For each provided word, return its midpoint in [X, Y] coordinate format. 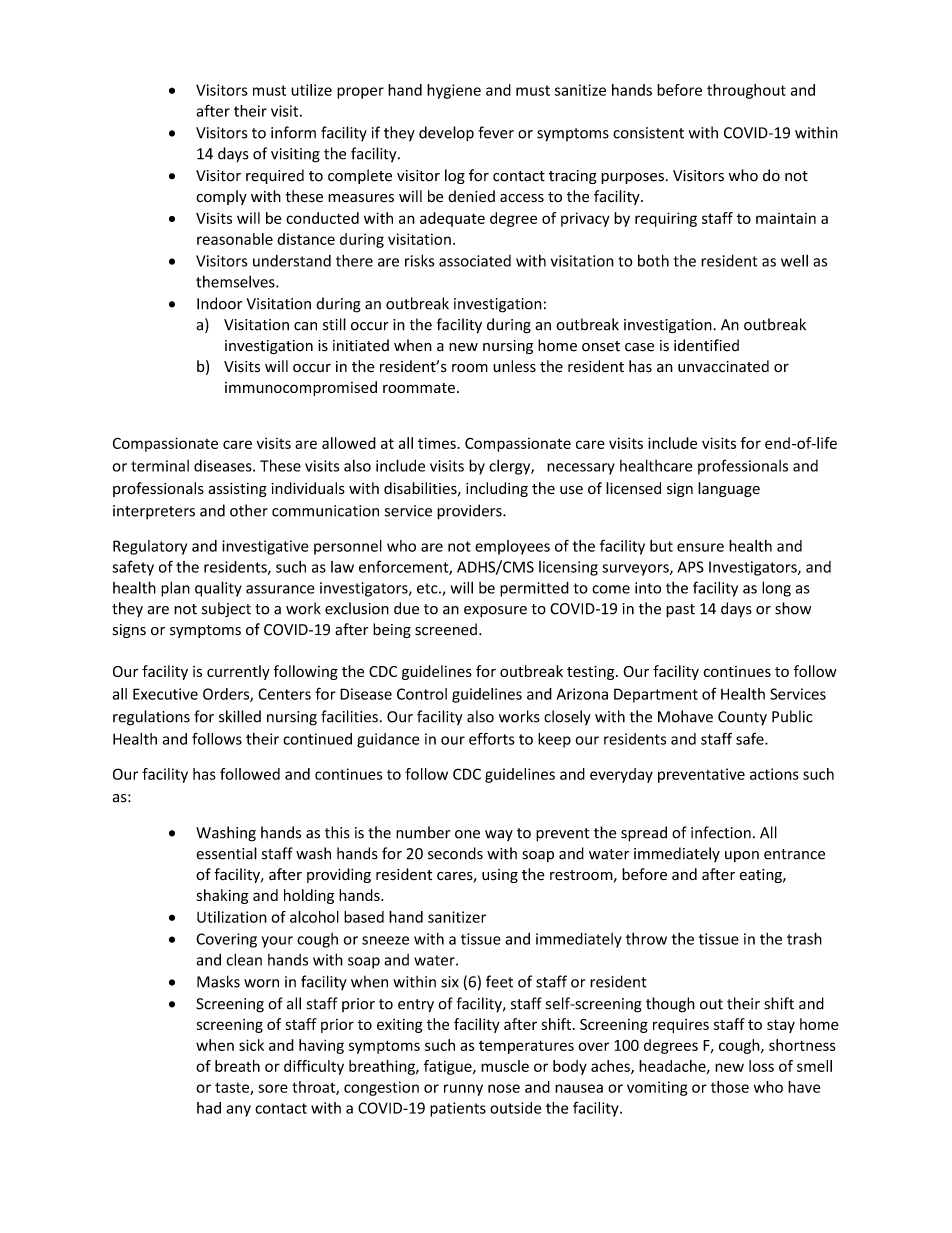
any [238, 1111]
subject [226, 610]
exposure [495, 611]
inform [293, 132]
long [776, 589]
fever [496, 132]
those [730, 1087]
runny [463, 1090]
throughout [746, 91]
